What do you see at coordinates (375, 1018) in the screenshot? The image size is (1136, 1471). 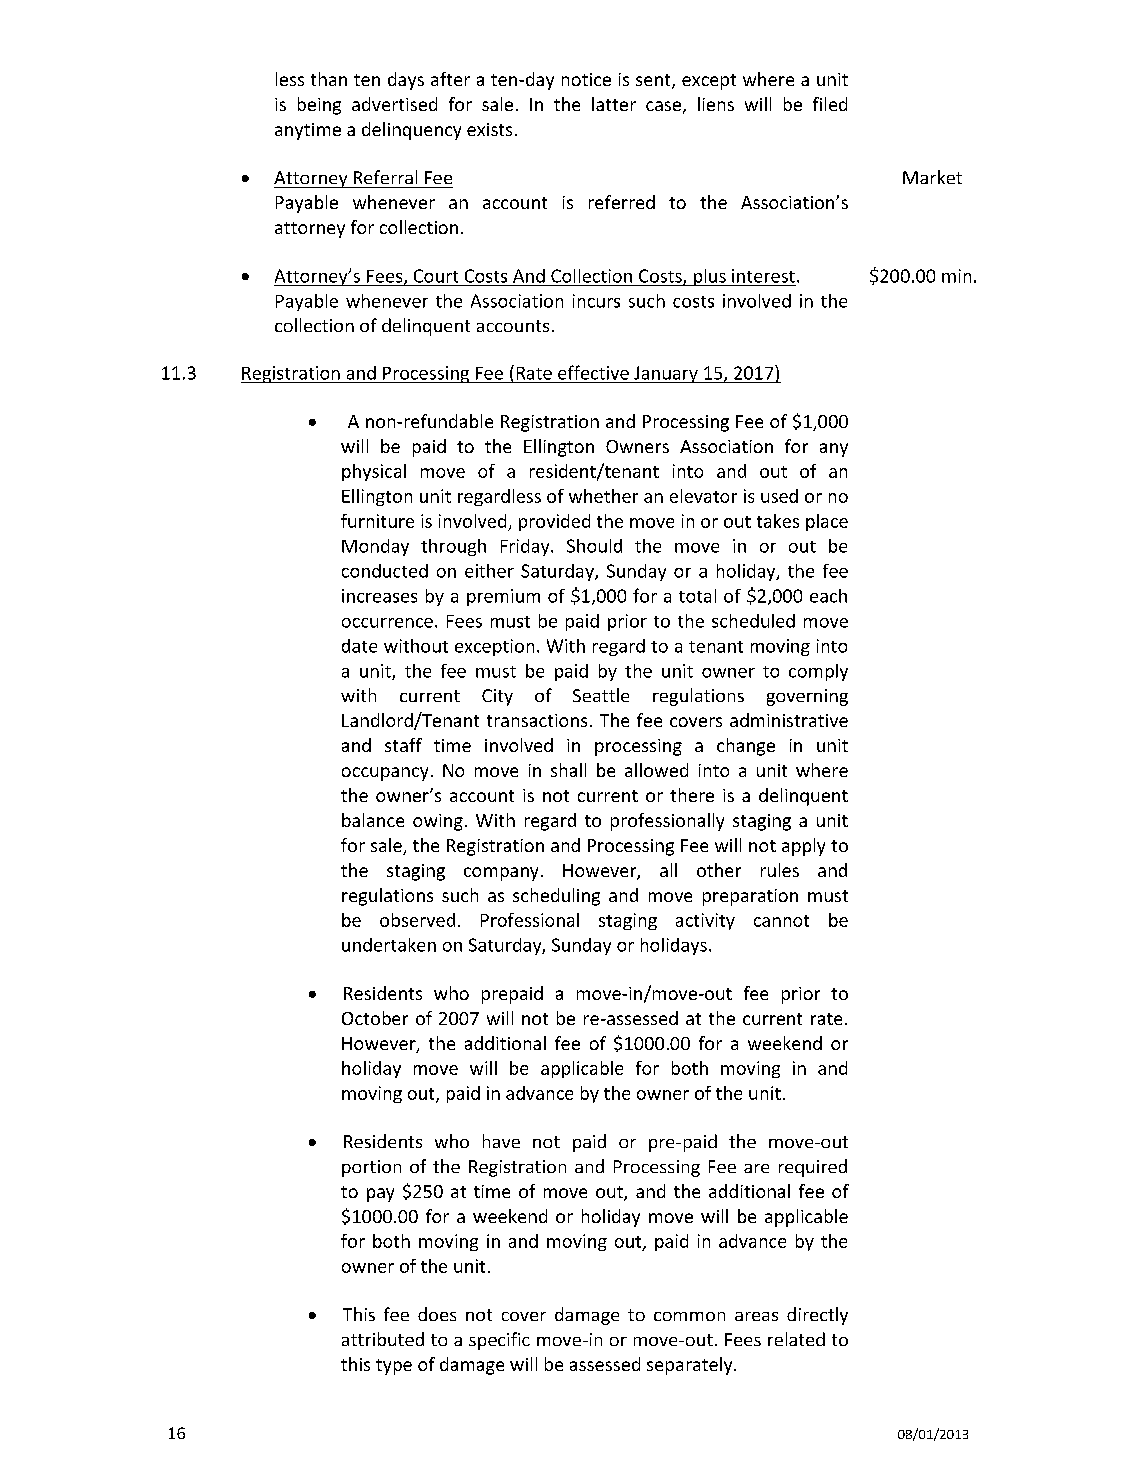 I see `October` at bounding box center [375, 1018].
